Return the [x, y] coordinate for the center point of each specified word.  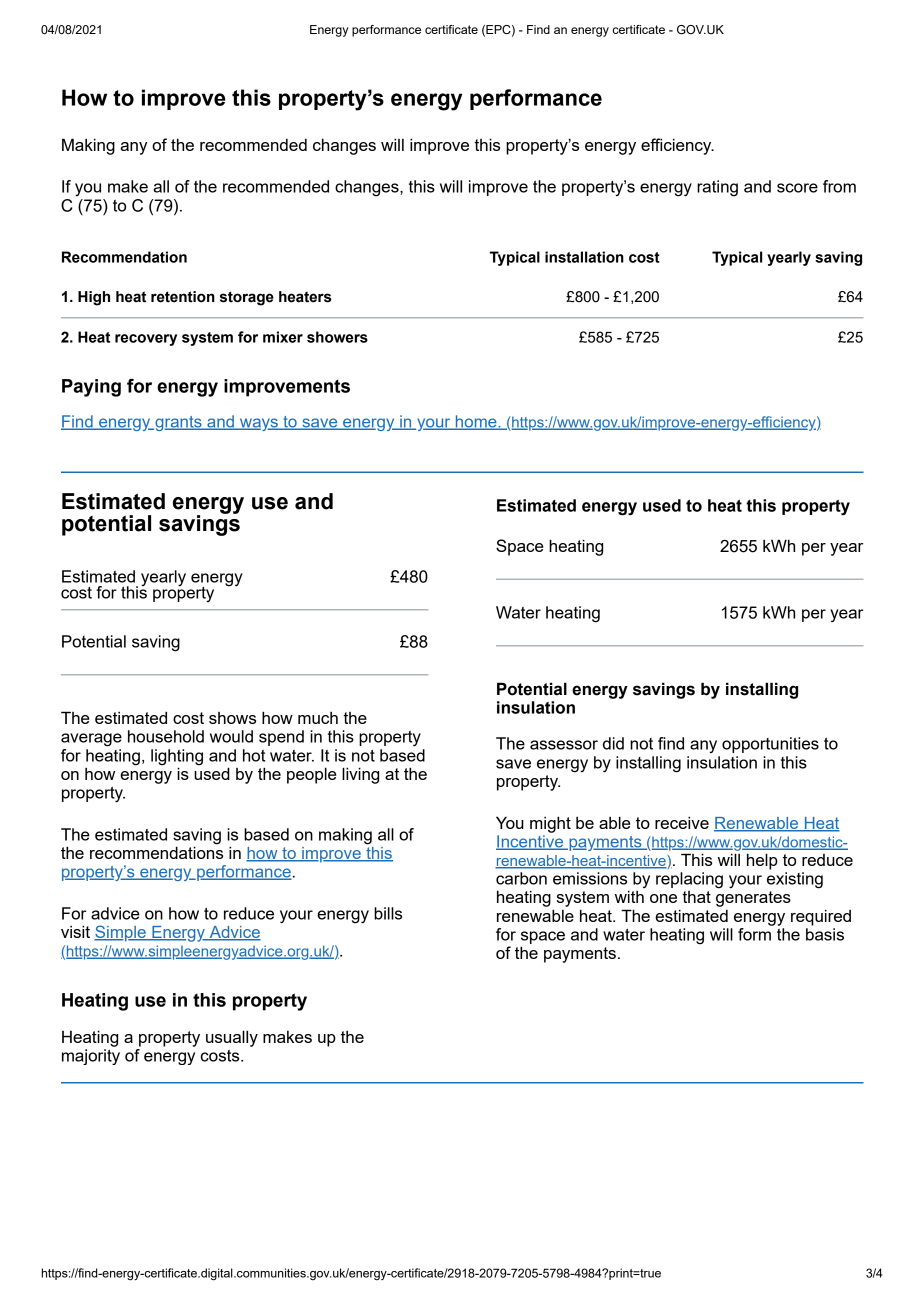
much [318, 718]
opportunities [770, 745]
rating [717, 188]
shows [232, 718]
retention [183, 297]
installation [584, 257]
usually [232, 1038]
